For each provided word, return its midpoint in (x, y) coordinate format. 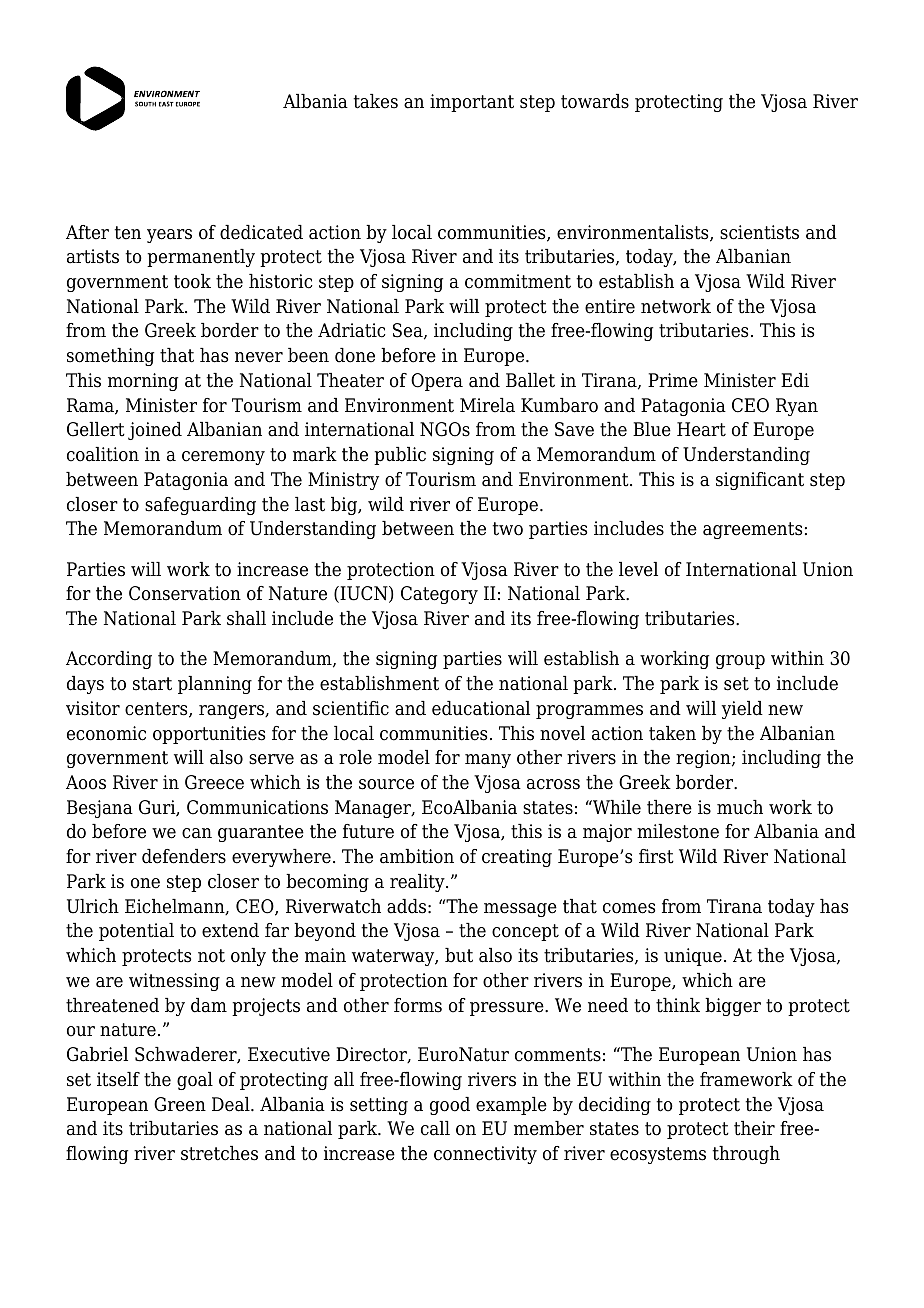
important (472, 103)
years (169, 236)
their (754, 1128)
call (435, 1128)
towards (595, 101)
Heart (701, 429)
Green (180, 1104)
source (386, 784)
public (400, 456)
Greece (214, 782)
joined (155, 431)
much (740, 807)
